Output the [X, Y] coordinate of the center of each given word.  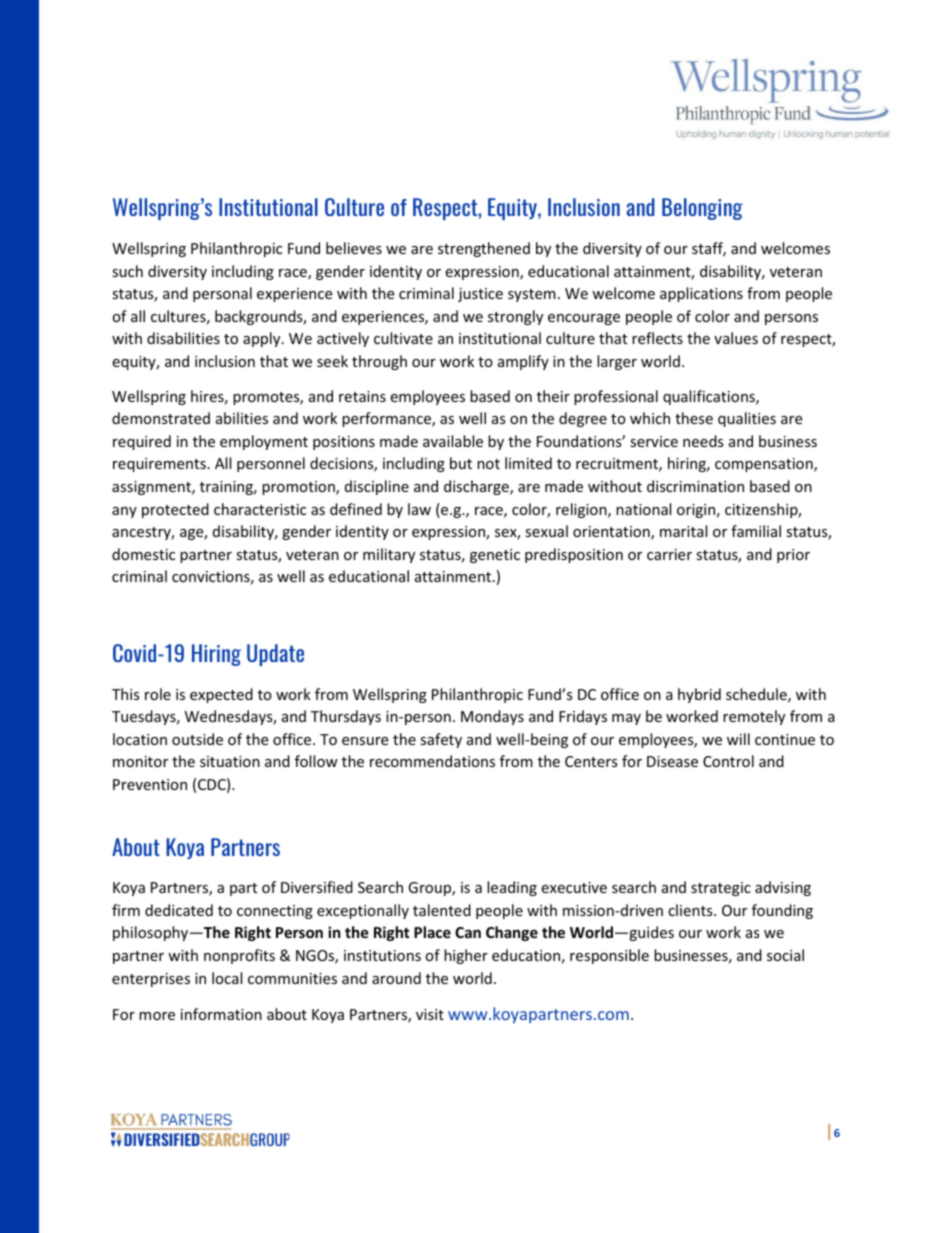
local [227, 978]
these [694, 418]
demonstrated [161, 418]
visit [430, 1014]
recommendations [432, 761]
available [453, 441]
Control [728, 761]
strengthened [484, 249]
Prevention [150, 784]
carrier [669, 554]
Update [275, 655]
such [127, 271]
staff [709, 249]
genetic [495, 556]
